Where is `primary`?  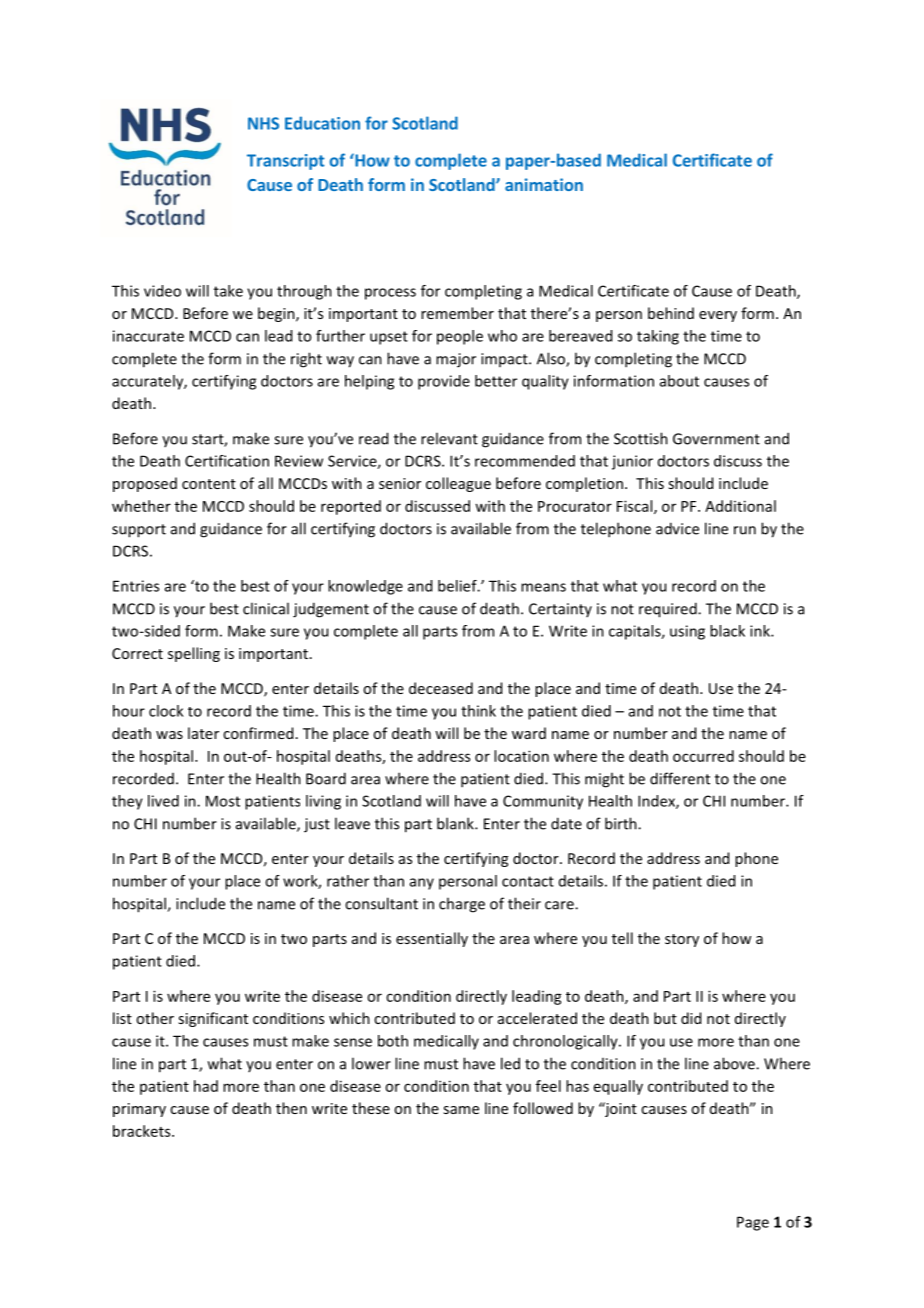
primary is located at coordinates (139, 1110).
